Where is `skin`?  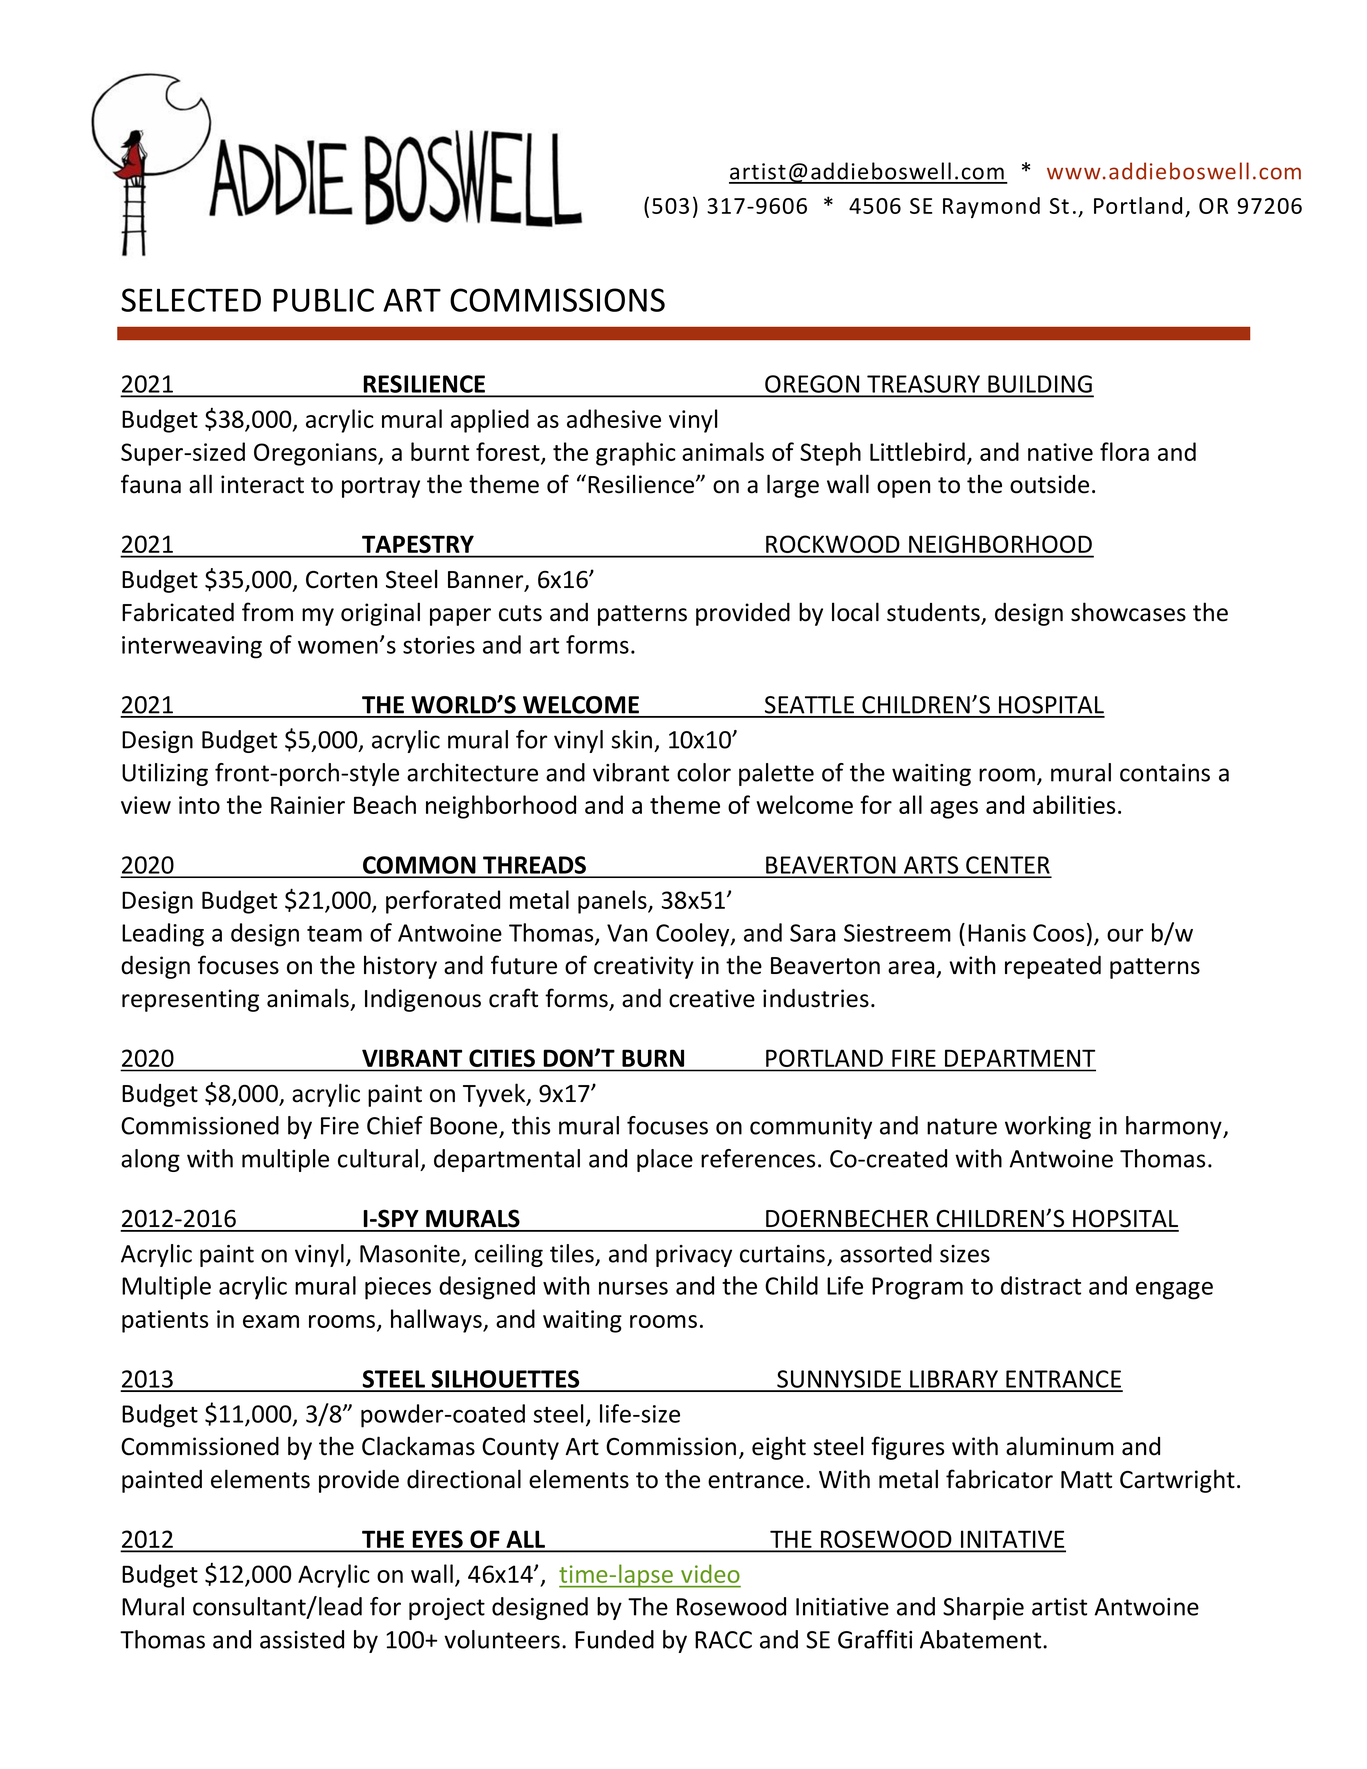
skin is located at coordinates (631, 739).
